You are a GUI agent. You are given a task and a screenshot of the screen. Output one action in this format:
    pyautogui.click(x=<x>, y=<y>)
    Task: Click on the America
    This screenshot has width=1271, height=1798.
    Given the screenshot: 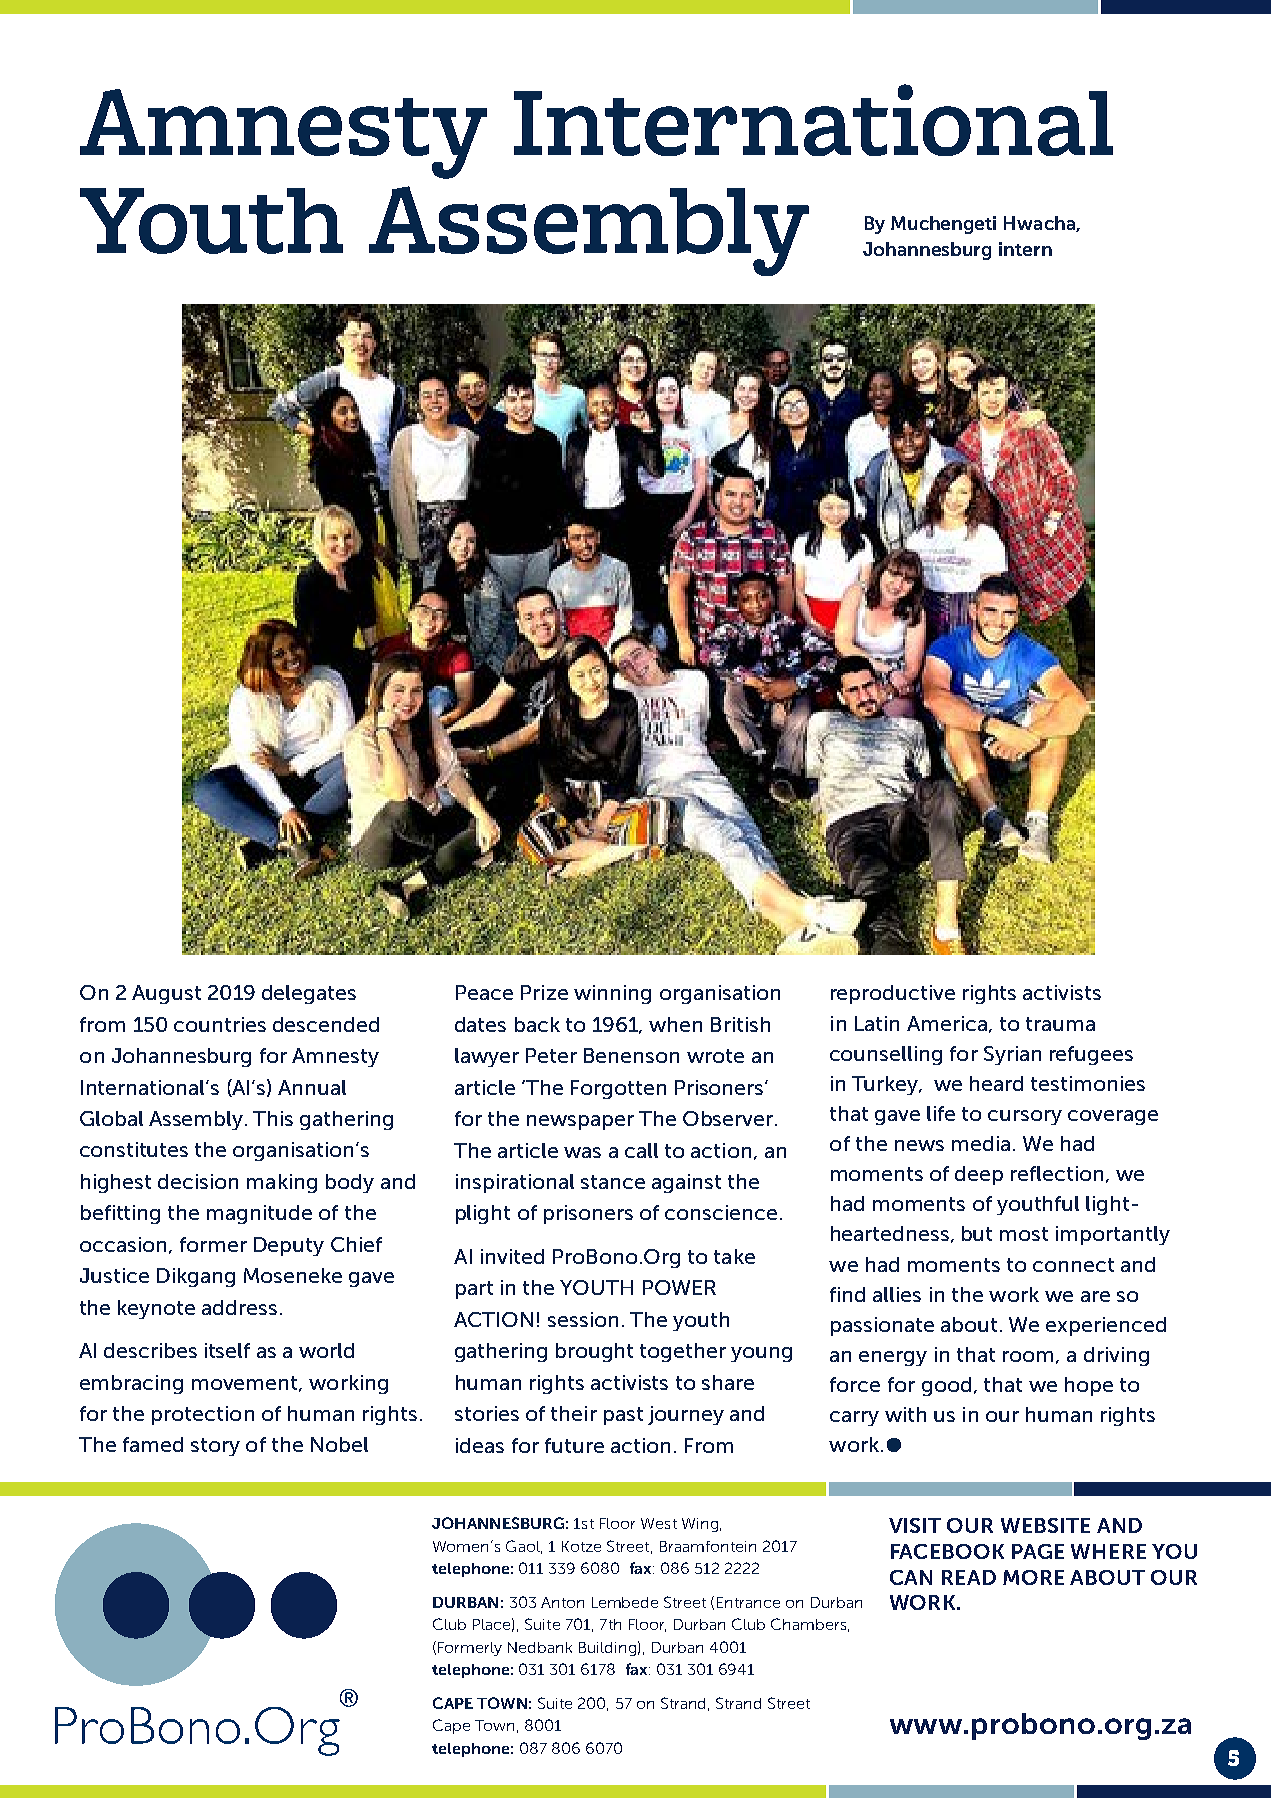 What is the action you would take?
    pyautogui.click(x=947, y=1023)
